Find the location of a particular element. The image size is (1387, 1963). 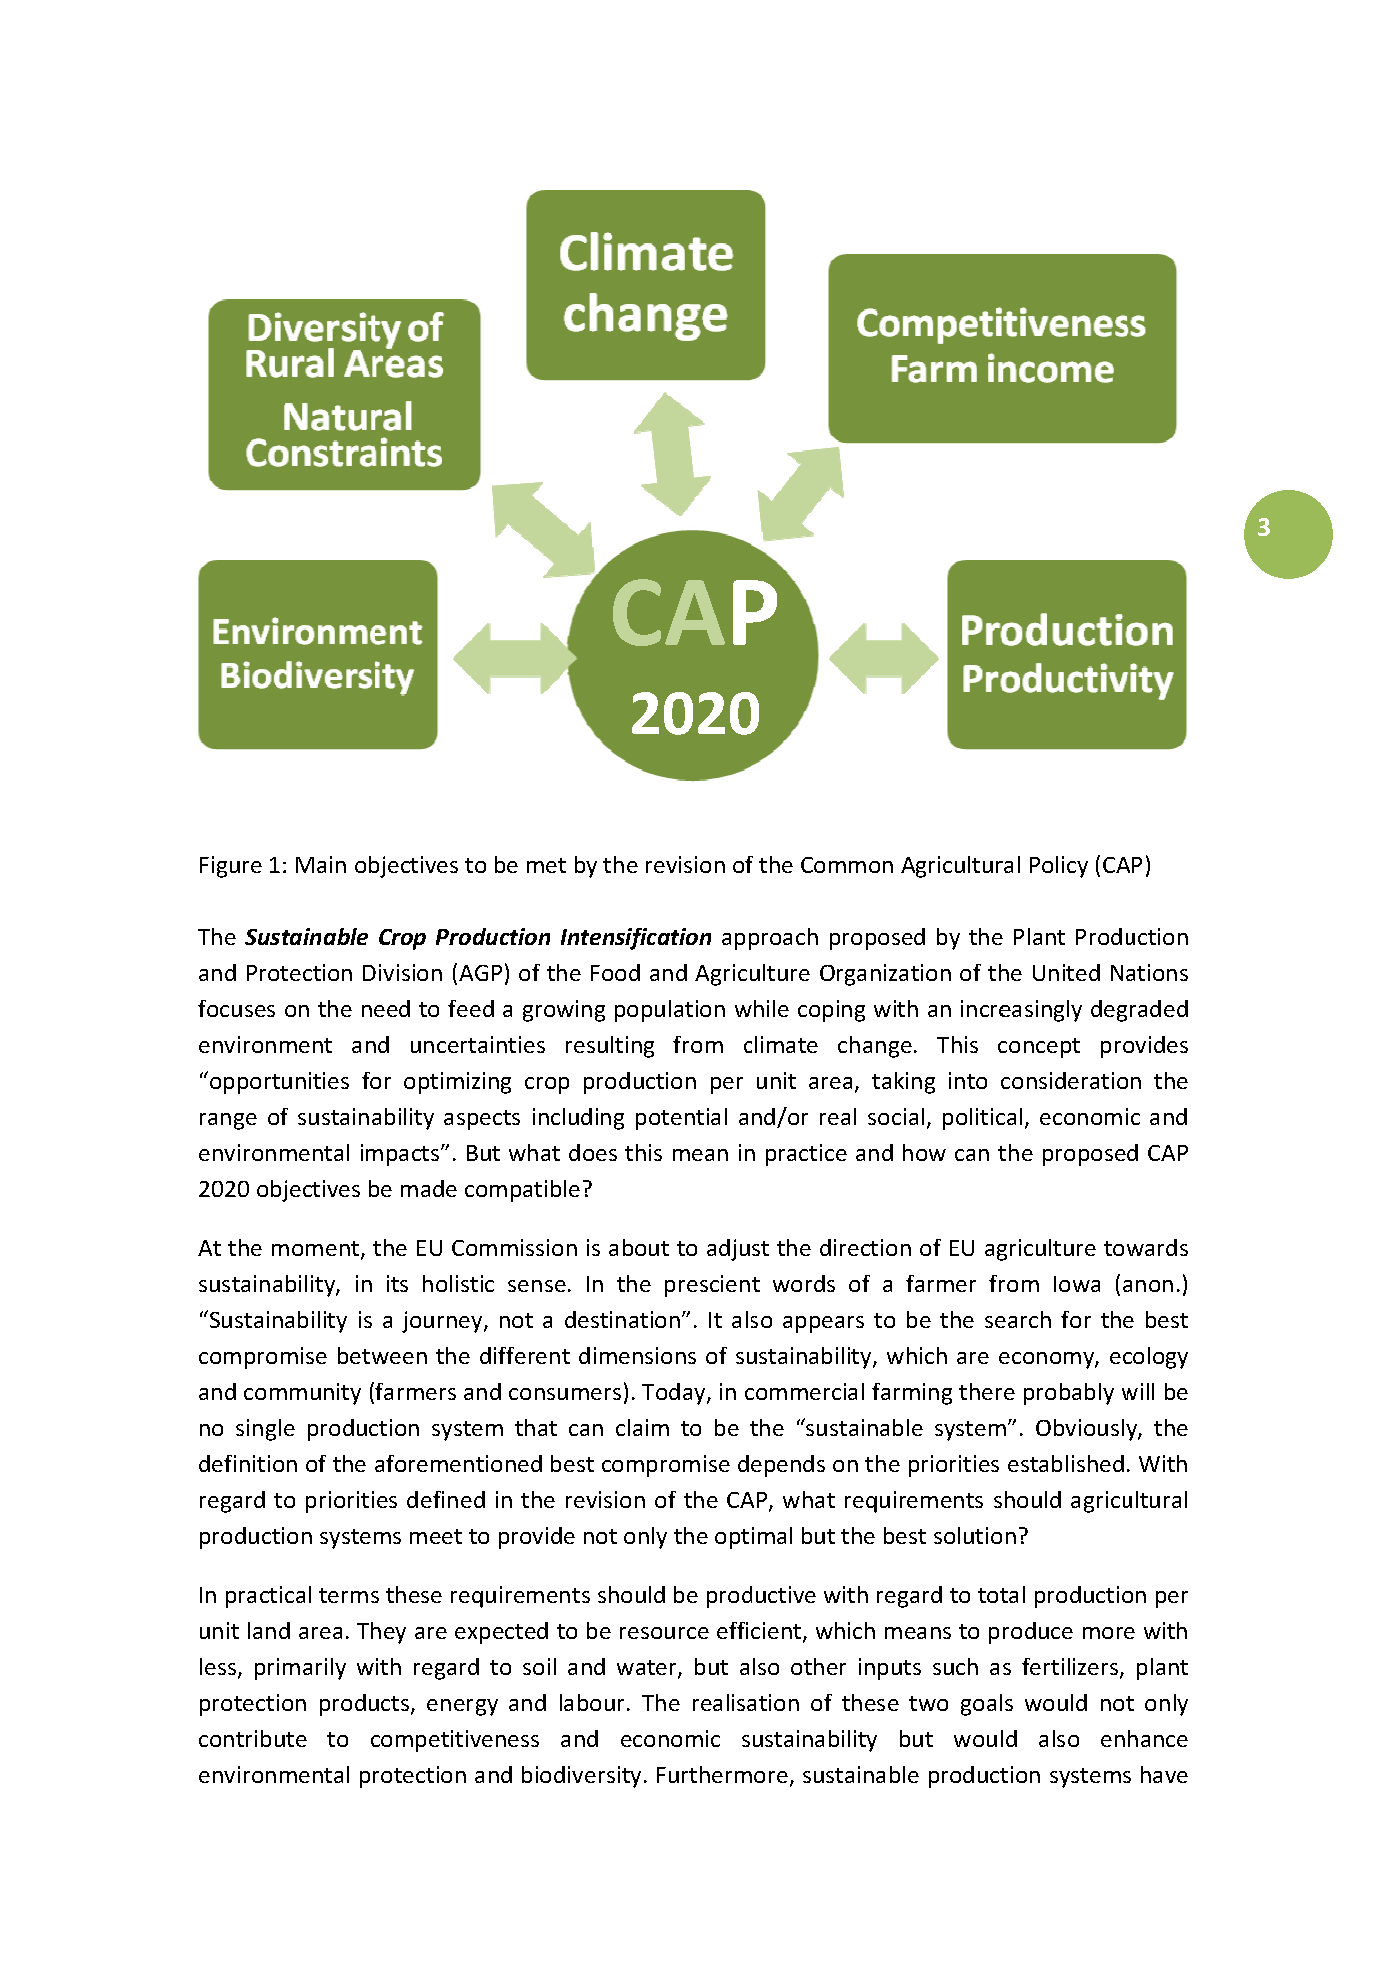

Main is located at coordinates (321, 864).
